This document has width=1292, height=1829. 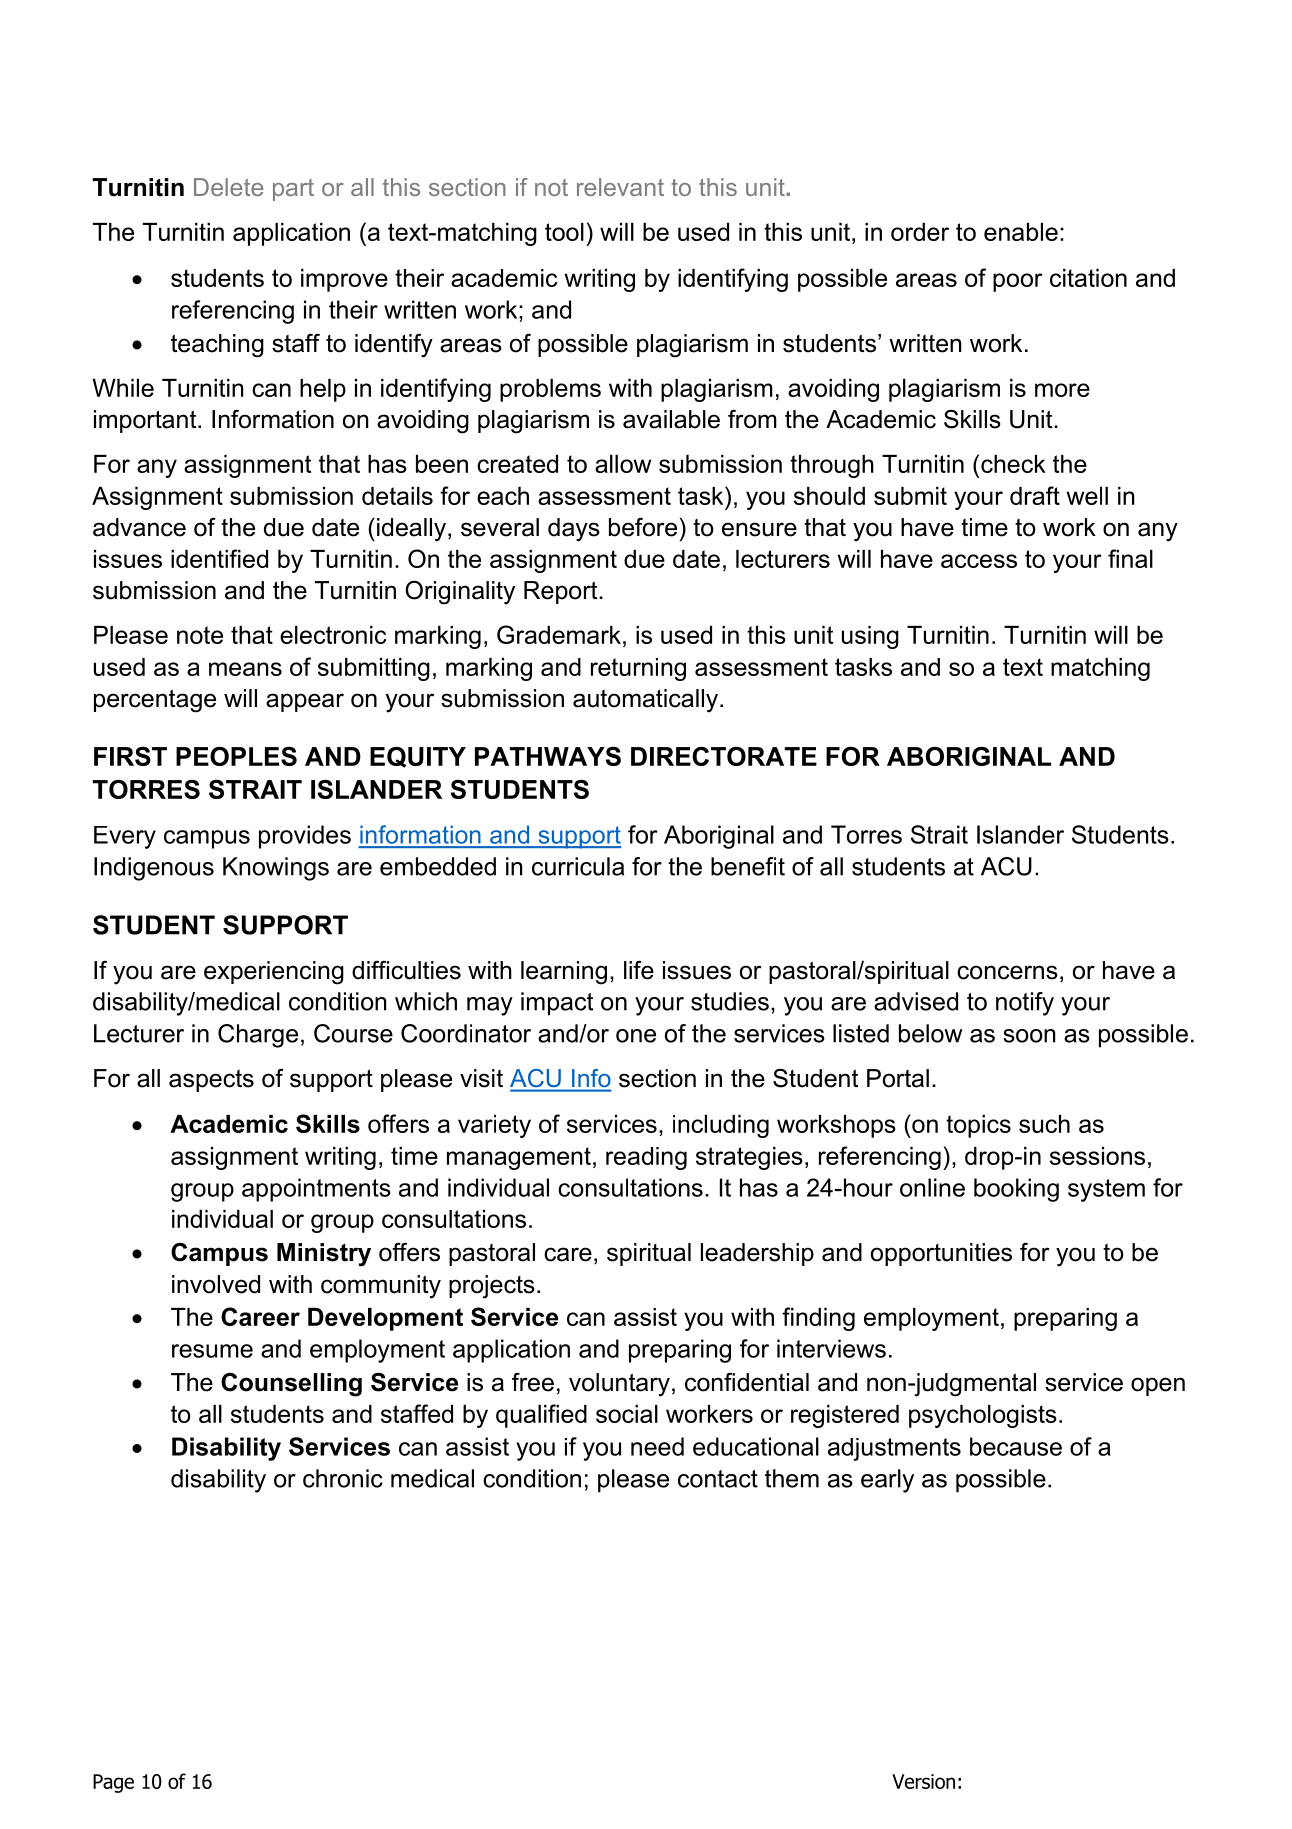 I want to click on booking, so click(x=1016, y=1190).
